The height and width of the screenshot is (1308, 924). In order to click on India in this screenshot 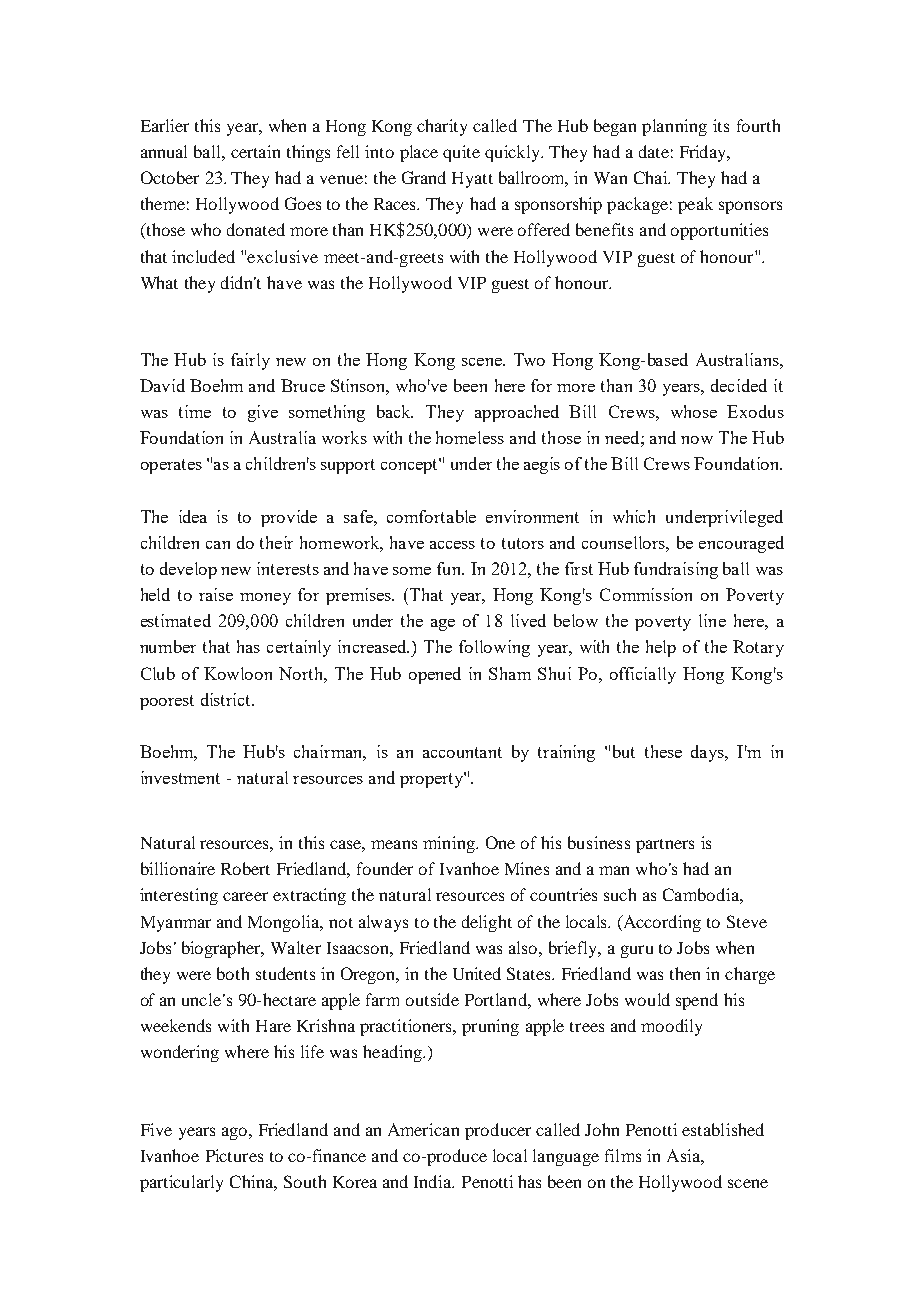, I will do `click(434, 1181)`.
